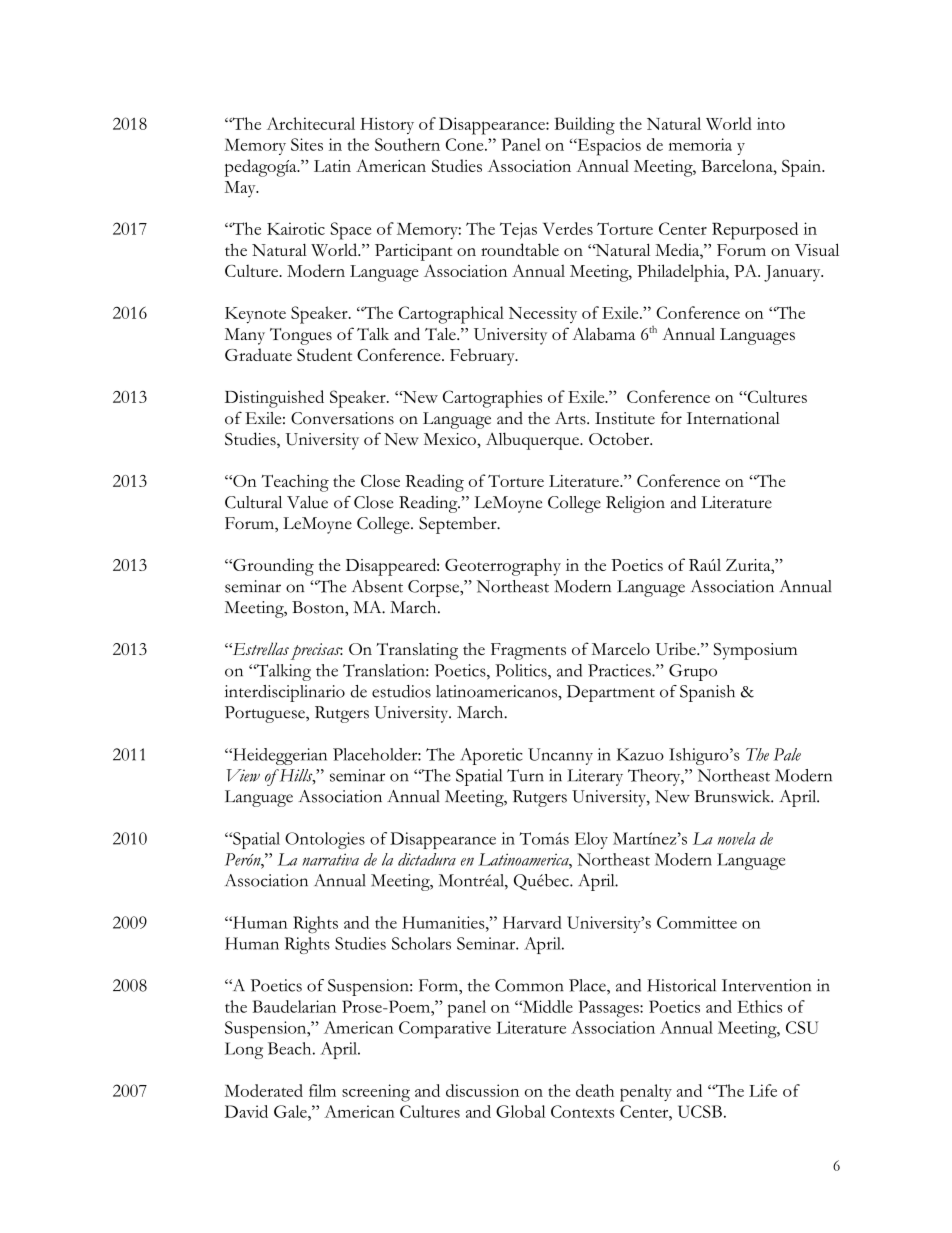 This page has height=1233, width=952. Describe the element at coordinates (591, 840) in the page. I see `Eloy` at that location.
